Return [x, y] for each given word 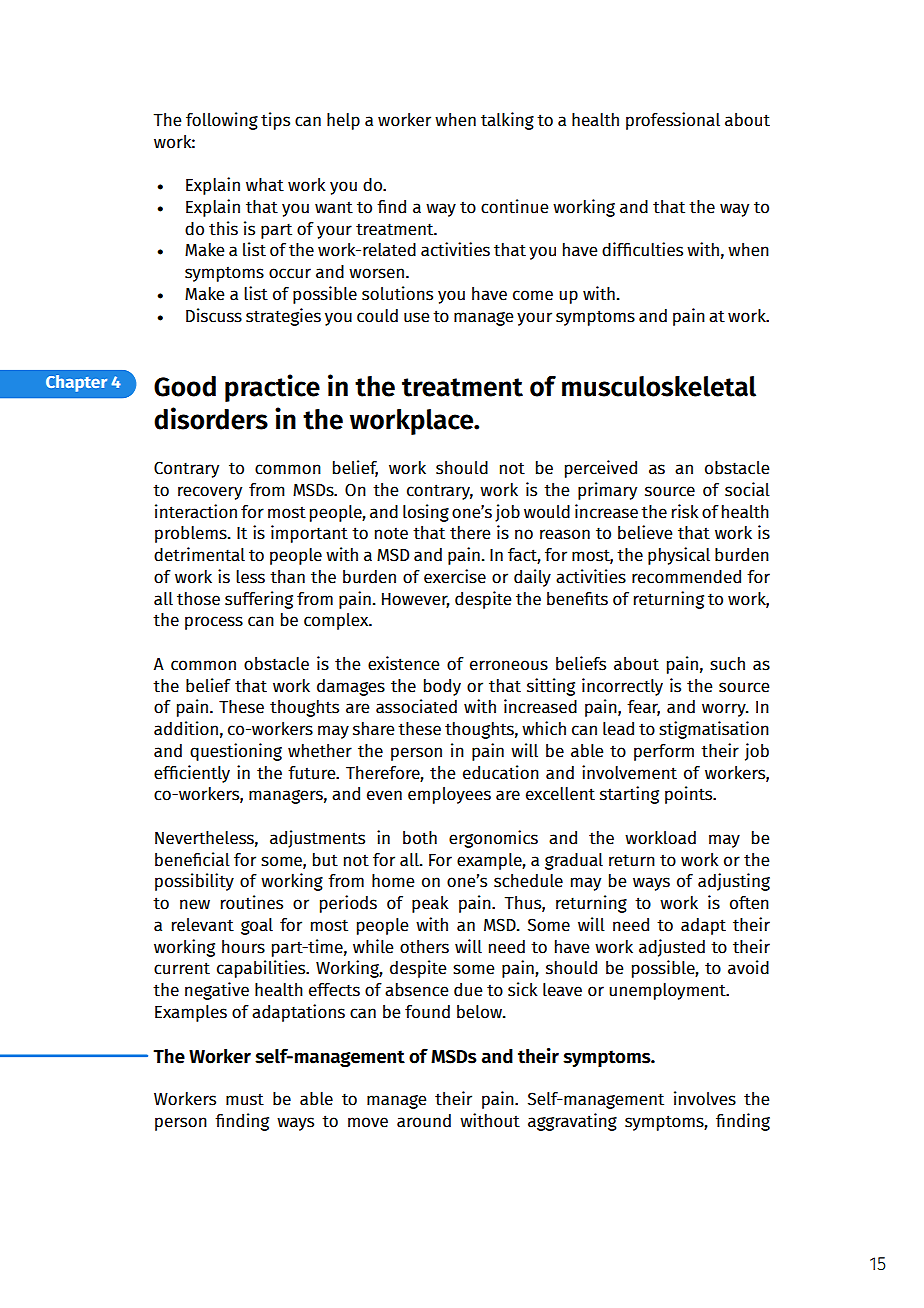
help [343, 121]
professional [673, 121]
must [245, 1099]
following [222, 121]
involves [705, 1098]
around [424, 1121]
